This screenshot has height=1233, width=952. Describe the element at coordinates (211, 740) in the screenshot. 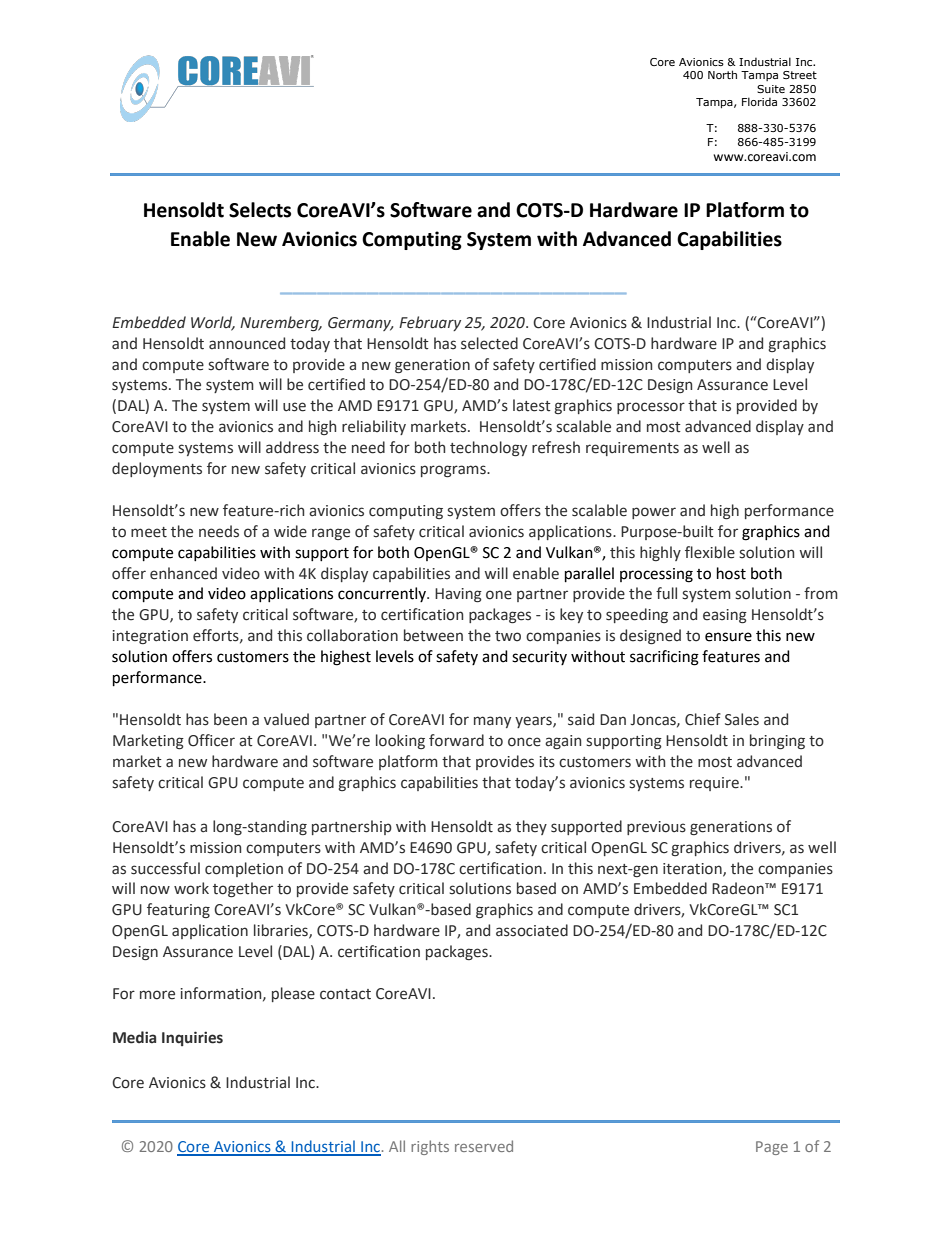

I see `Officer` at that location.
